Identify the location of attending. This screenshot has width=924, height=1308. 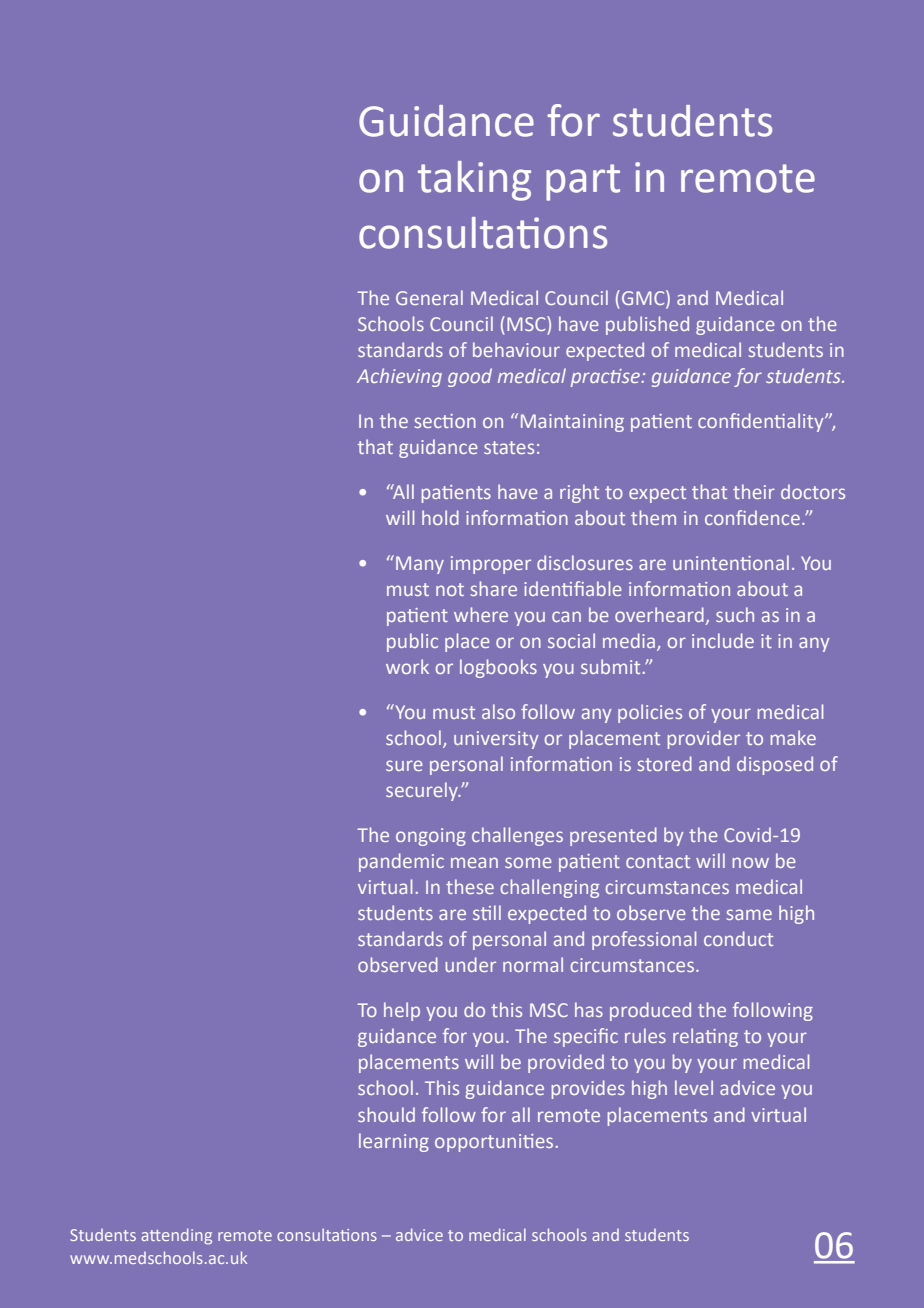
(176, 1236).
